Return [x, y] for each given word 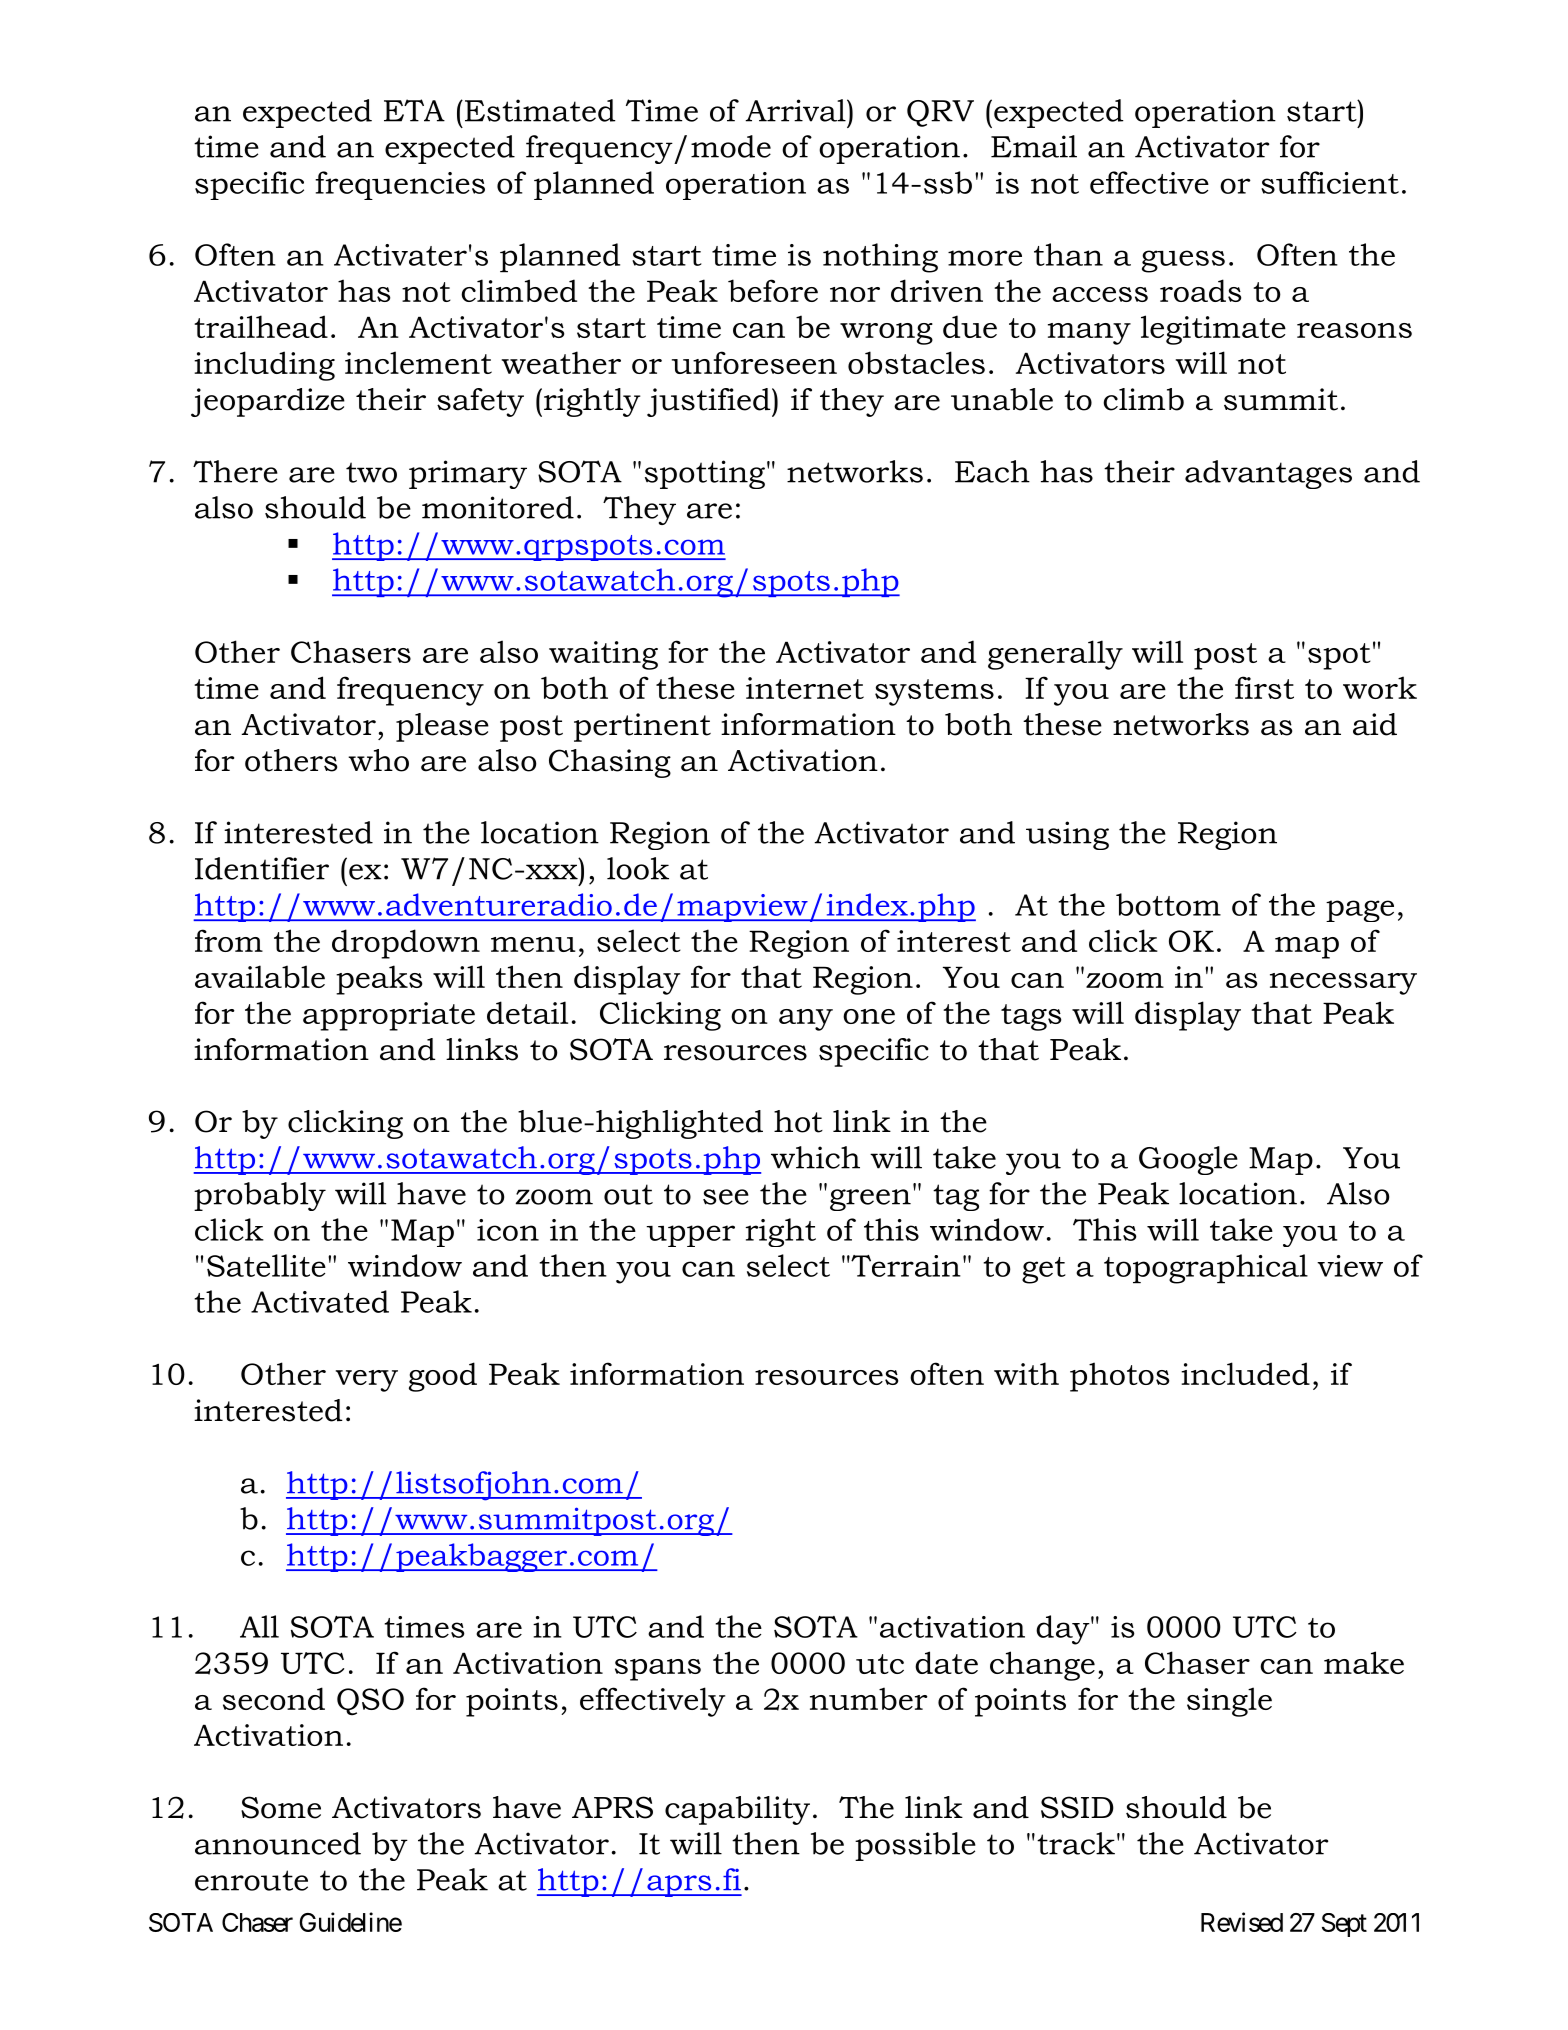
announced [278, 1843]
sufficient [1330, 182]
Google [1188, 1160]
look [638, 868]
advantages [1268, 474]
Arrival [796, 110]
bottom [1168, 904]
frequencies [400, 185]
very [367, 1381]
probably [260, 1196]
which [815, 1157]
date [946, 1662]
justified [710, 402]
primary [468, 474]
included [1245, 1373]
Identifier [262, 868]
